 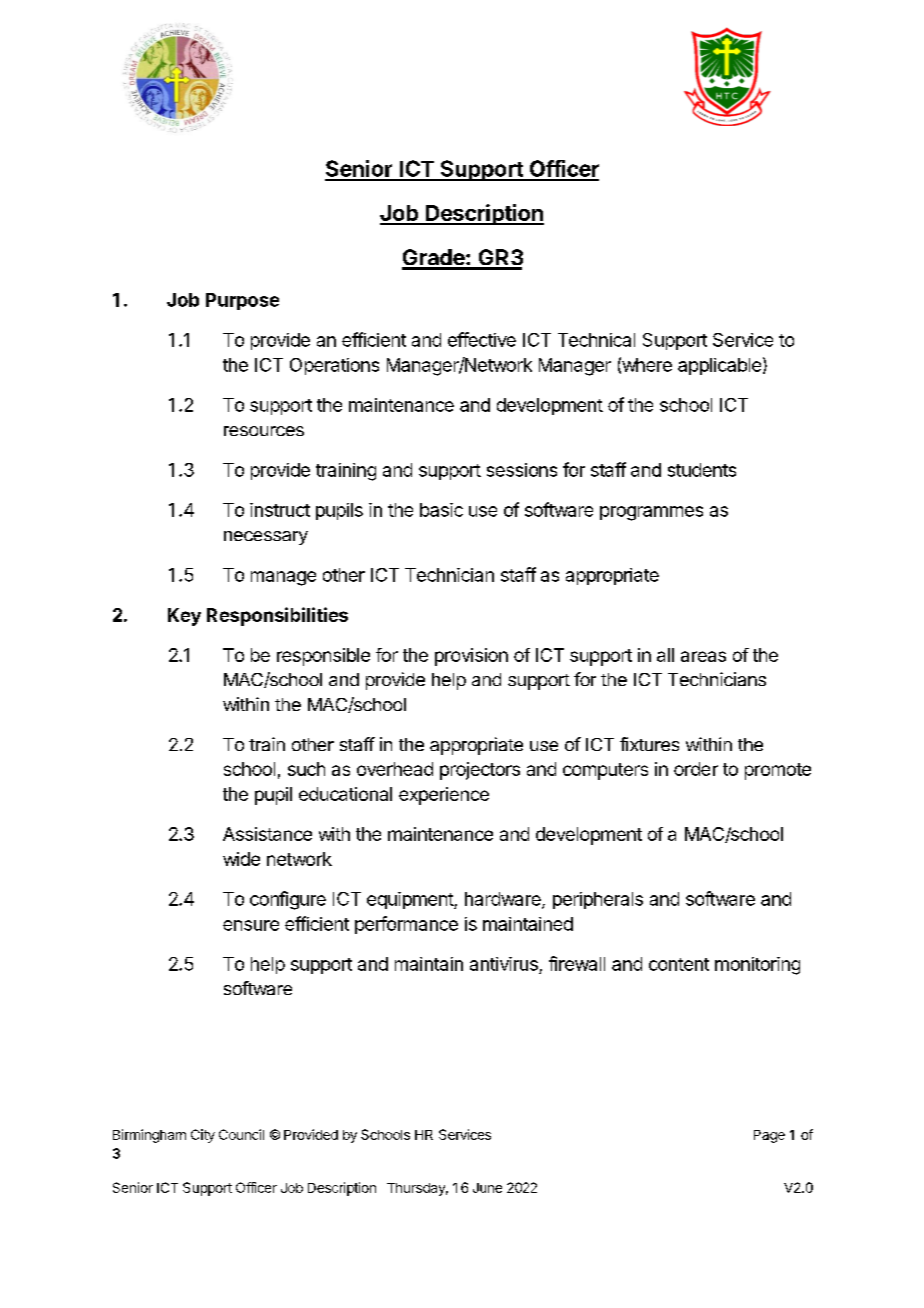 I want to click on basic, so click(x=441, y=510).
